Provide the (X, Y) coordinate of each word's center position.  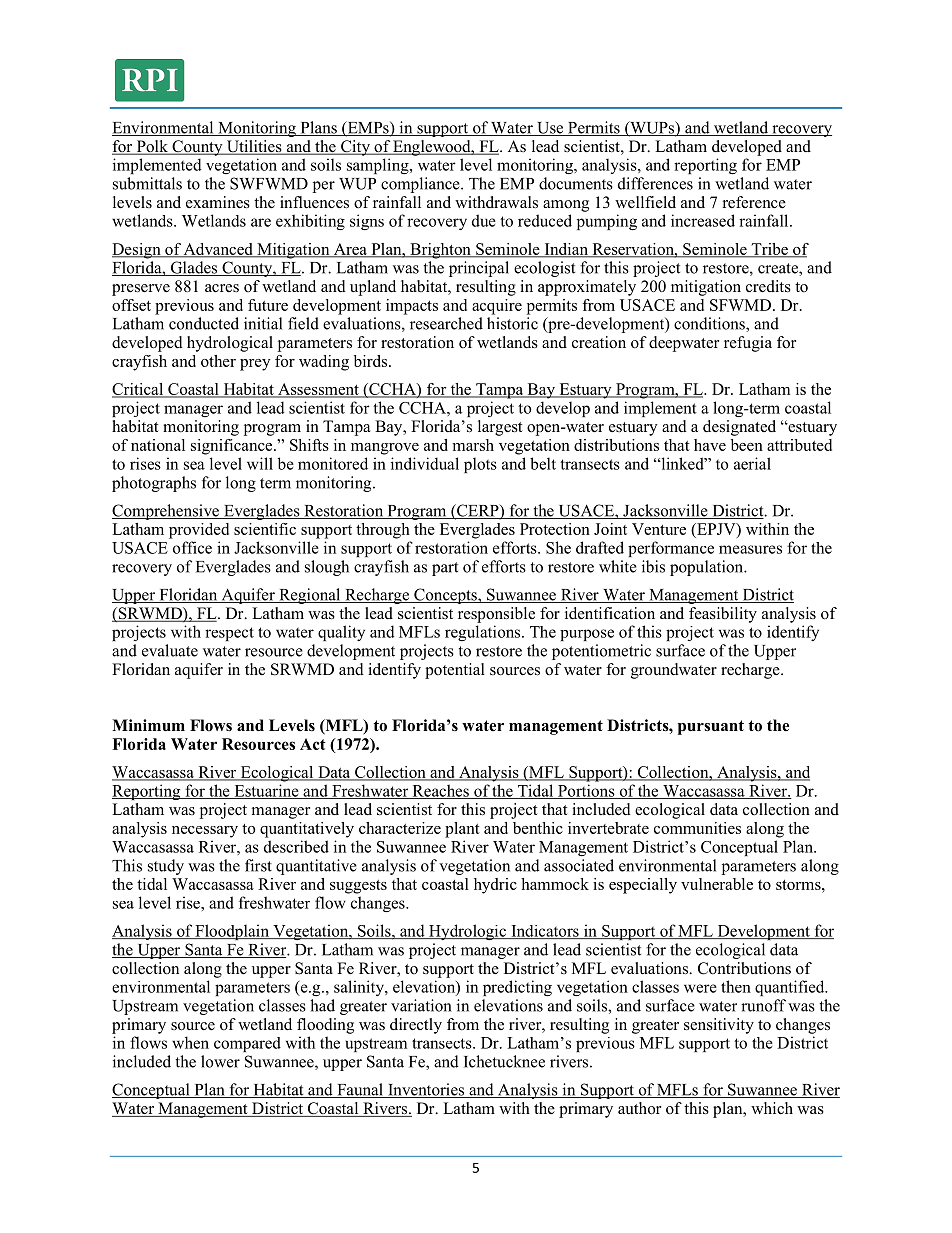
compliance (421, 185)
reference (754, 202)
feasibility (723, 615)
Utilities (254, 147)
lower (220, 1061)
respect (229, 634)
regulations (484, 633)
